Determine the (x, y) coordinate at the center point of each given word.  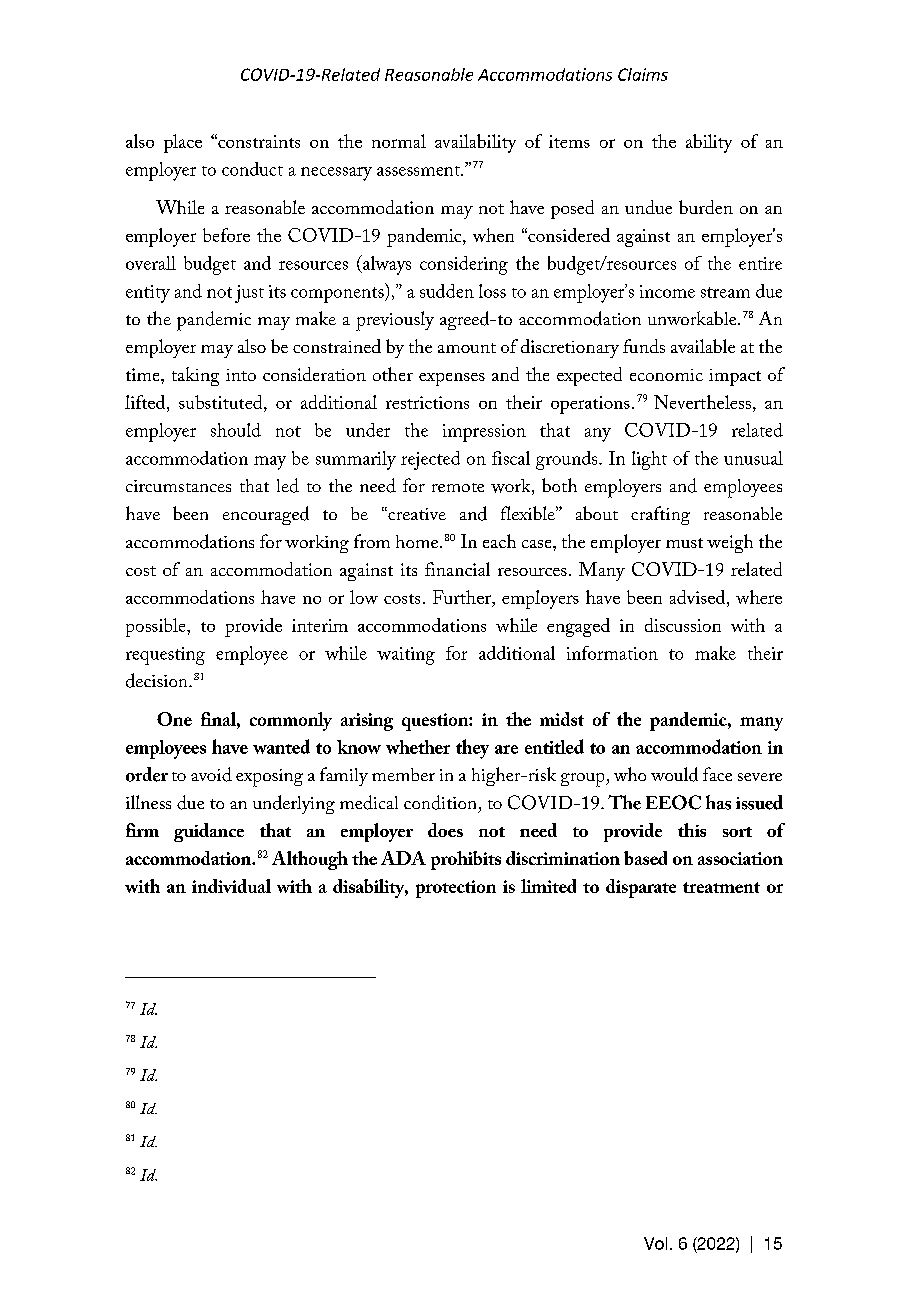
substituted (222, 403)
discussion (683, 625)
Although (310, 860)
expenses (452, 379)
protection (456, 889)
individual (231, 886)
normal (399, 141)
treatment (721, 887)
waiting (406, 656)
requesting (165, 656)
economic (666, 375)
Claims (643, 74)
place (183, 143)
